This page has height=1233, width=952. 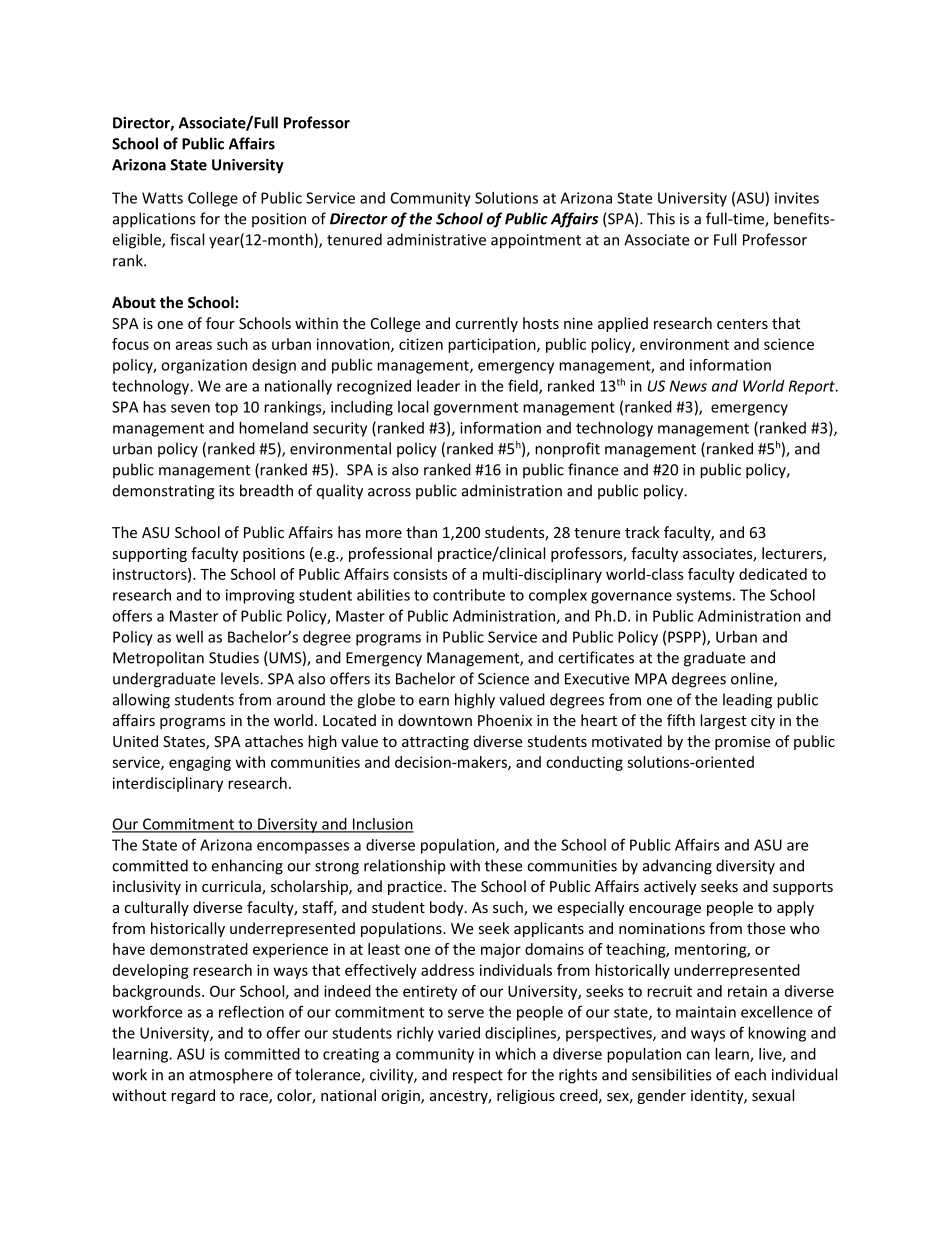 What do you see at coordinates (435, 743) in the page?
I see `attracting` at bounding box center [435, 743].
